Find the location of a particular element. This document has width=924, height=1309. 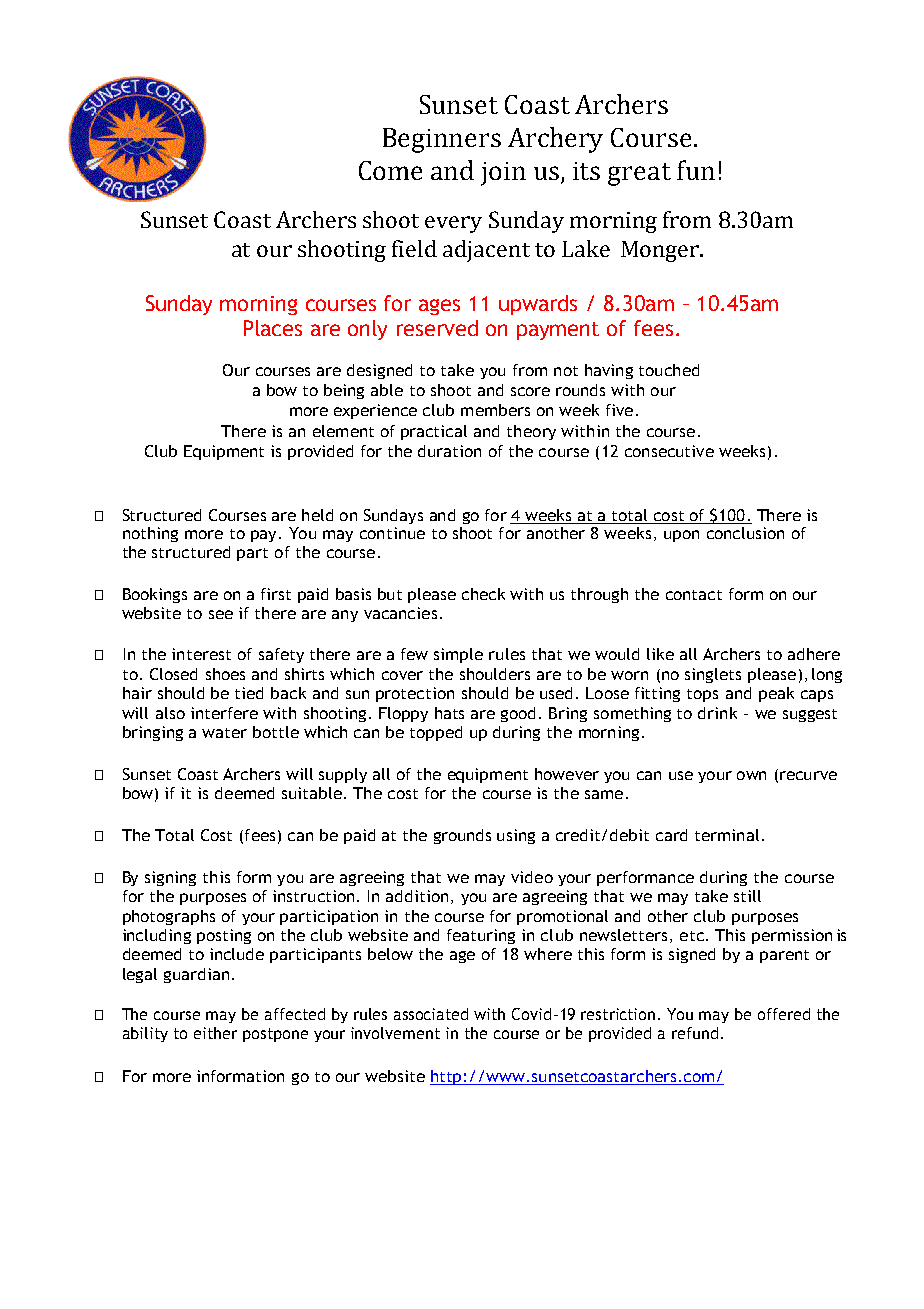

Come is located at coordinates (390, 170).
